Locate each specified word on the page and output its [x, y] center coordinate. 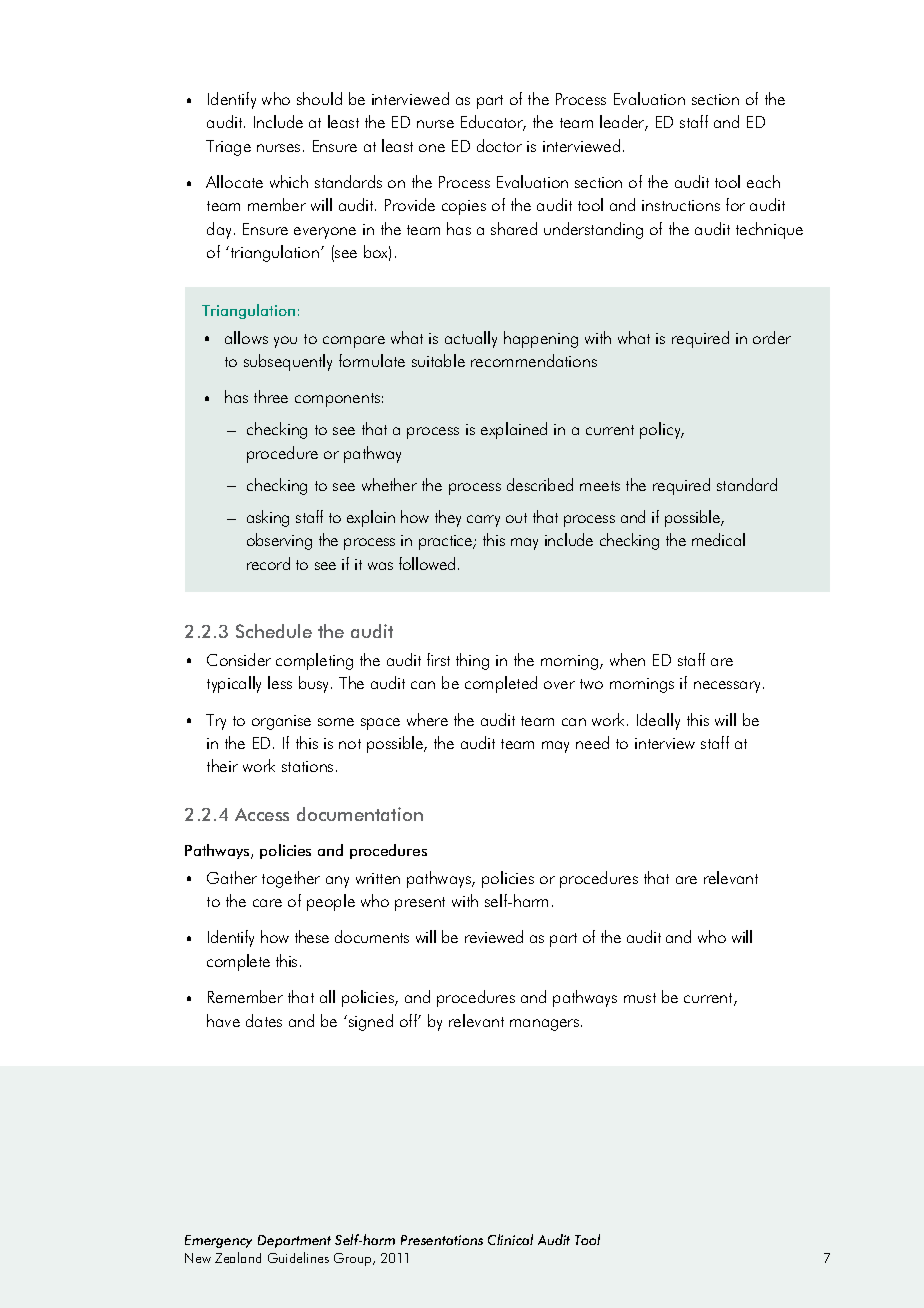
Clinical [510, 1239]
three [271, 396]
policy [661, 430]
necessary [727, 687]
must [640, 998]
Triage [228, 148]
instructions [681, 205]
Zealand [238, 1257]
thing [472, 661]
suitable [438, 360]
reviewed [494, 936]
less [280, 682]
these [312, 936]
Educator [493, 123]
